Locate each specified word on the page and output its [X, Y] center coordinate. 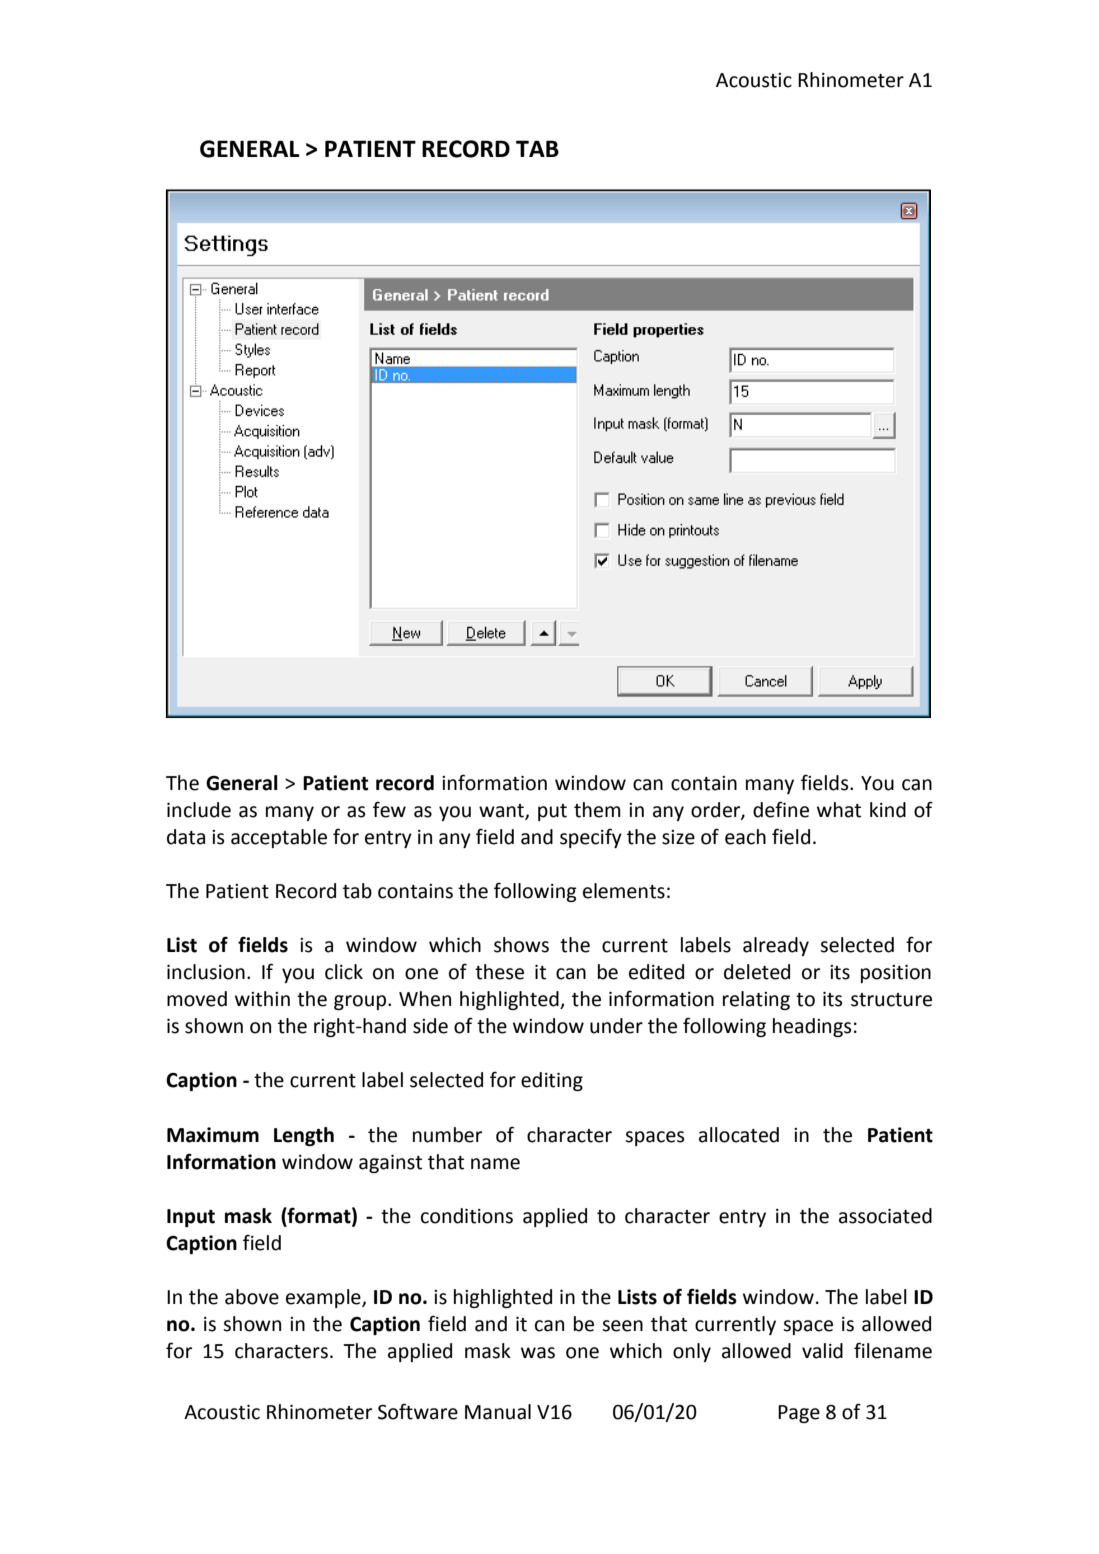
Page [799, 1414]
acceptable [279, 838]
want [502, 812]
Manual [498, 1412]
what [839, 810]
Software [418, 1411]
